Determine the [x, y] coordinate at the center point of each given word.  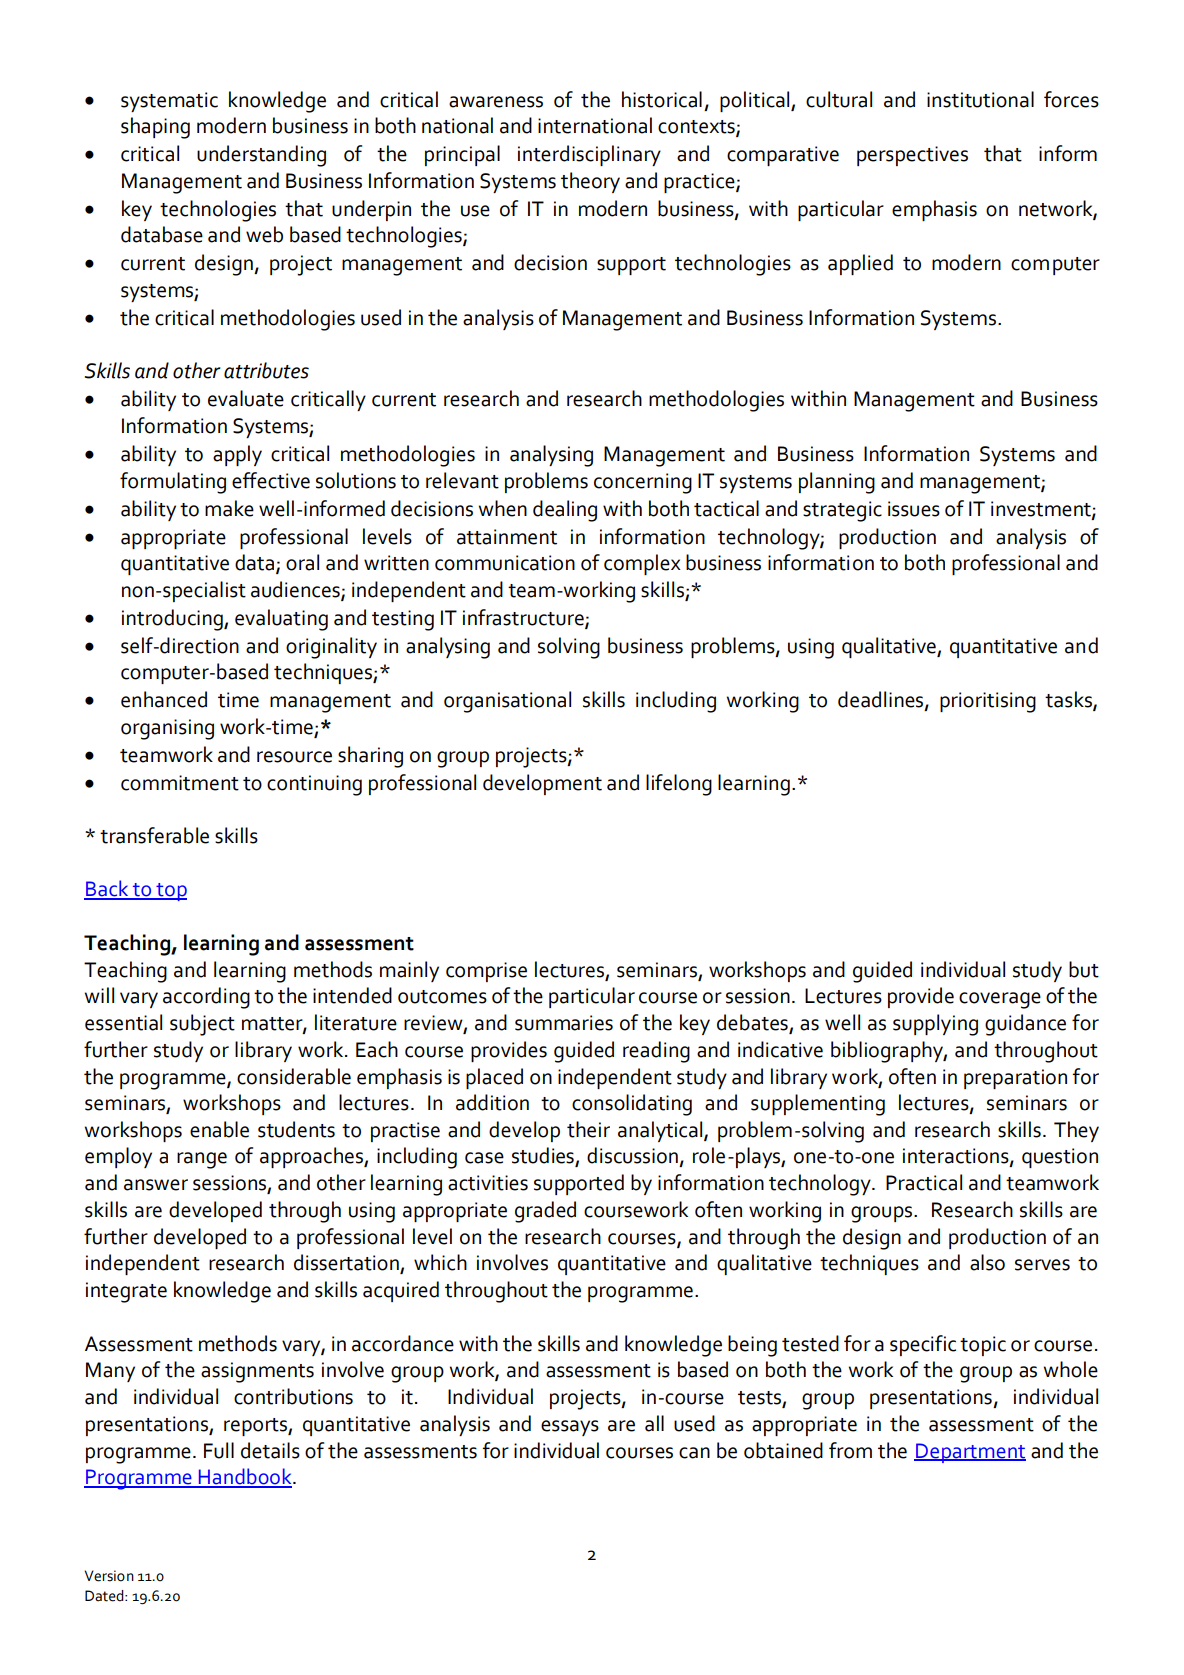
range [202, 1160]
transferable [154, 835]
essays [570, 1428]
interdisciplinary [589, 155]
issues [914, 509]
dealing [565, 511]
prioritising [988, 702]
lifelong [679, 785]
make [229, 508]
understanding [261, 156]
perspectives [912, 156]
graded [545, 1212]
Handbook [245, 1477]
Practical [924, 1182]
